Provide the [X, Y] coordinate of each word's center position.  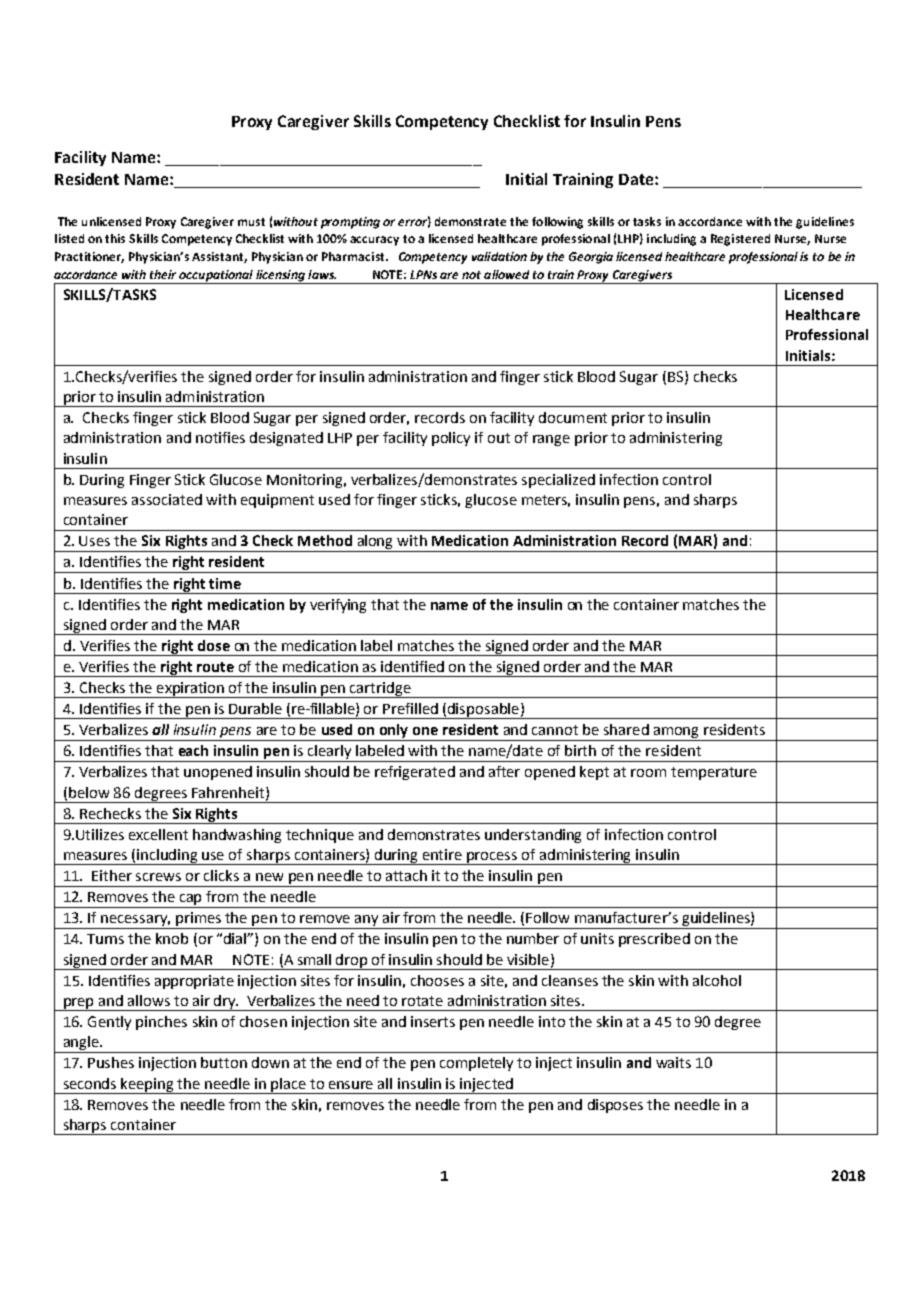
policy [451, 439]
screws [158, 877]
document [573, 417]
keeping [148, 1086]
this [115, 238]
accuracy [374, 241]
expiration [190, 690]
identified [412, 666]
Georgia [591, 258]
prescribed [654, 940]
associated [167, 499]
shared [626, 729]
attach [406, 875]
